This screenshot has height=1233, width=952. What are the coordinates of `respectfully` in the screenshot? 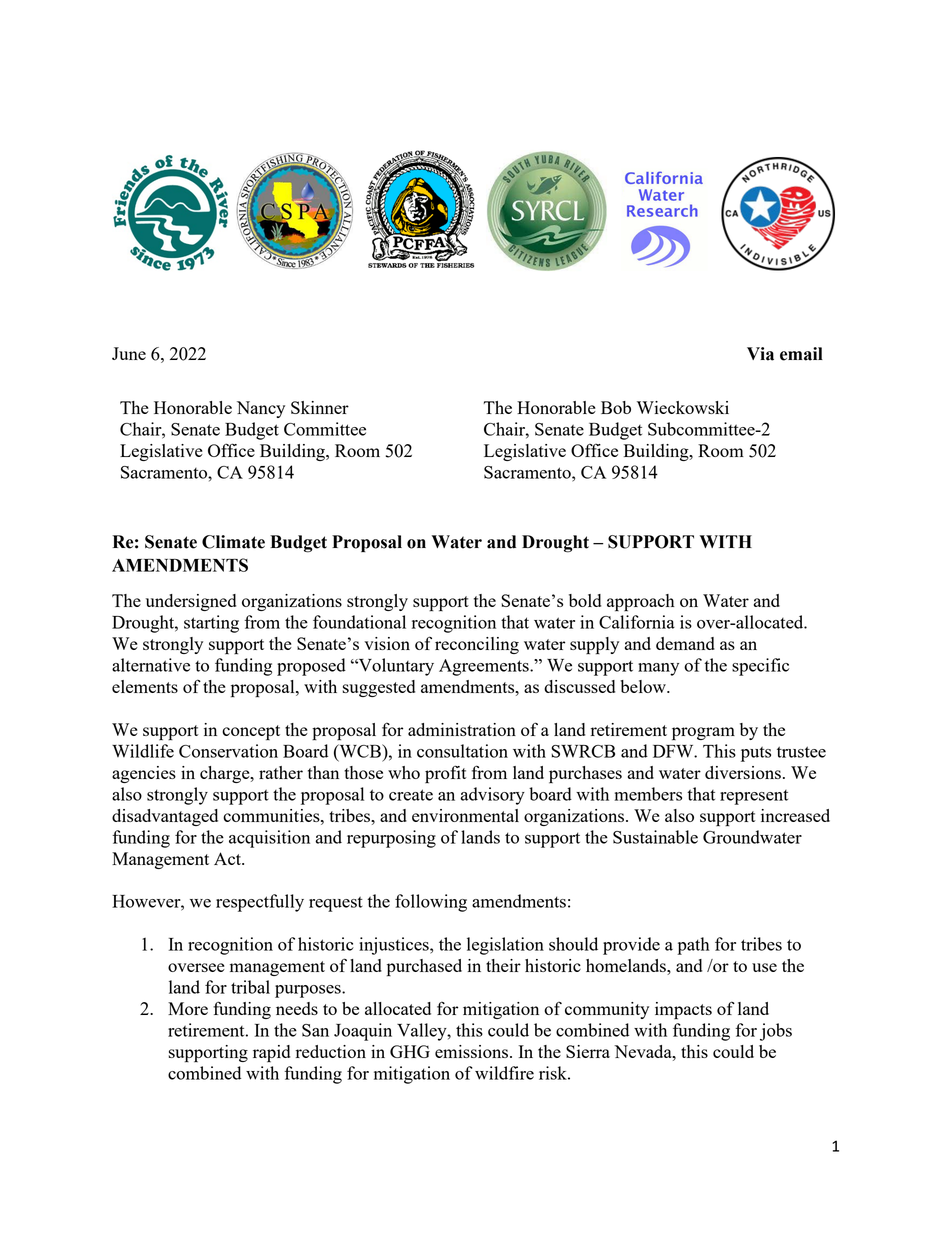 It's located at (260, 903).
